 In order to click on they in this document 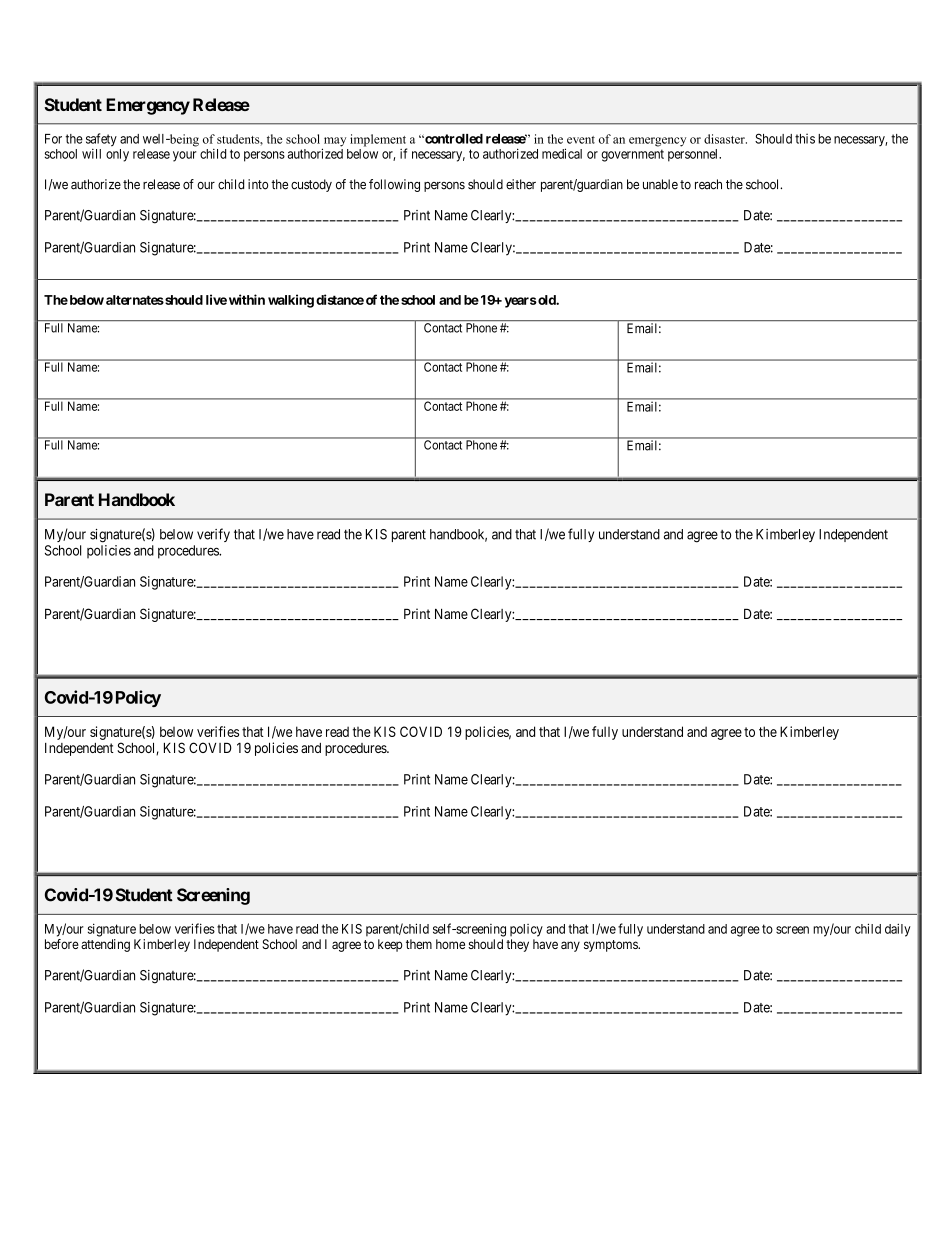, I will do `click(517, 945)`.
